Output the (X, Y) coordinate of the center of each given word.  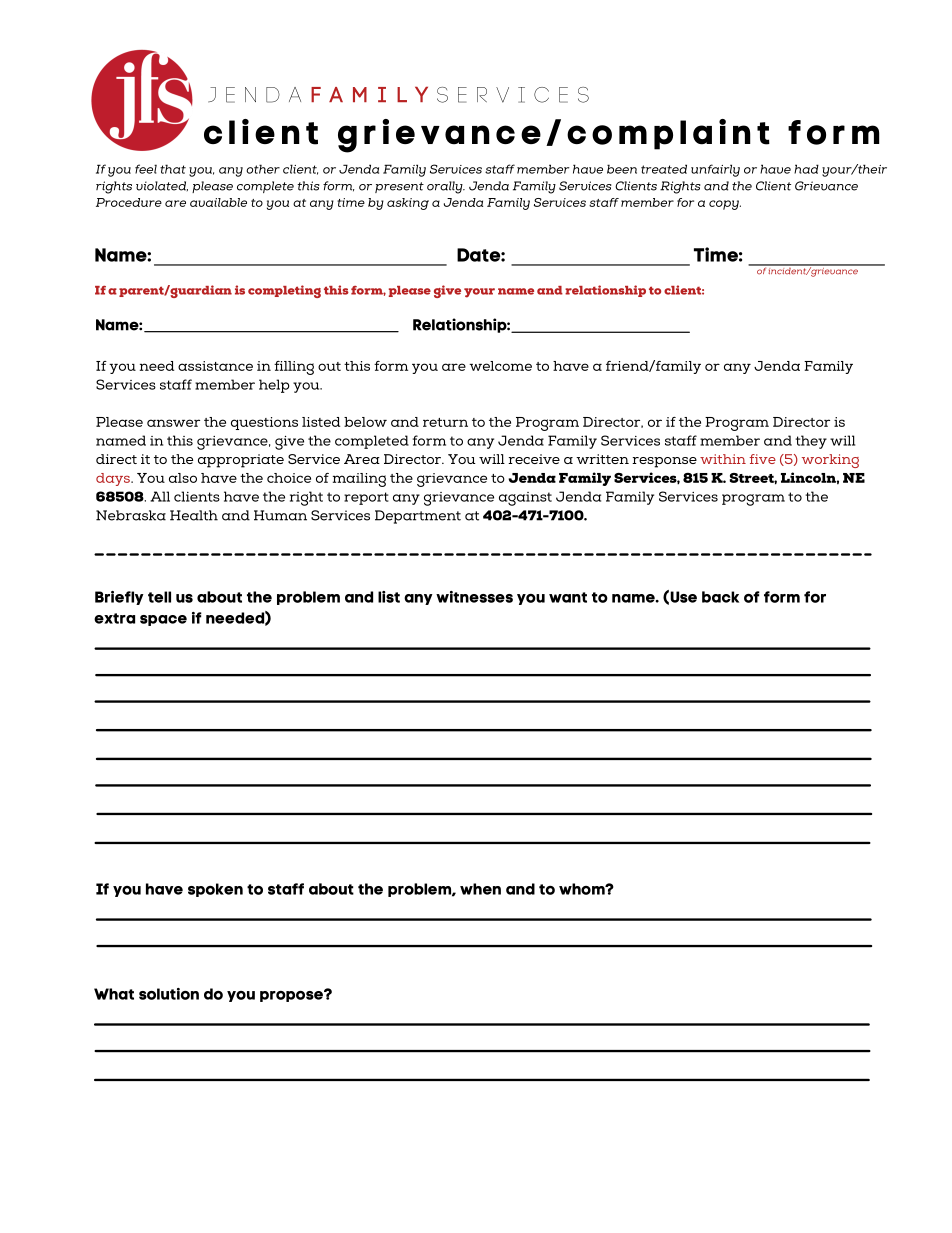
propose (292, 996)
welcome (500, 366)
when (480, 889)
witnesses (474, 597)
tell (159, 597)
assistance (215, 366)
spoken (215, 890)
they (811, 442)
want (568, 597)
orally (446, 187)
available (218, 202)
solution (169, 994)
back (720, 597)
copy (725, 205)
